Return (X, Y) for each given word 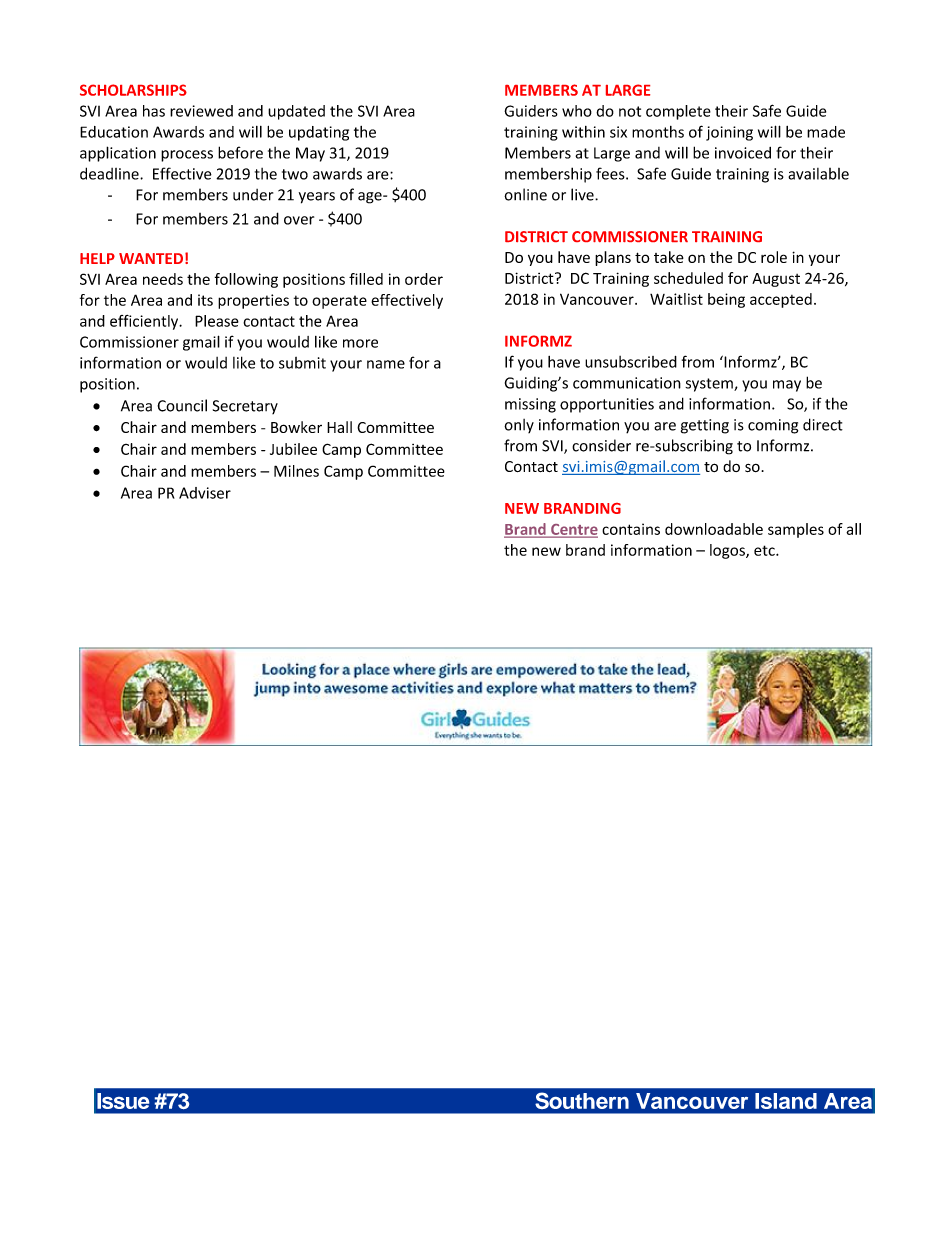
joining (729, 133)
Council (182, 405)
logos (728, 551)
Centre (573, 530)
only (519, 426)
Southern (582, 1101)
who (577, 111)
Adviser (205, 493)
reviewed (201, 111)
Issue (123, 1101)
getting (705, 426)
